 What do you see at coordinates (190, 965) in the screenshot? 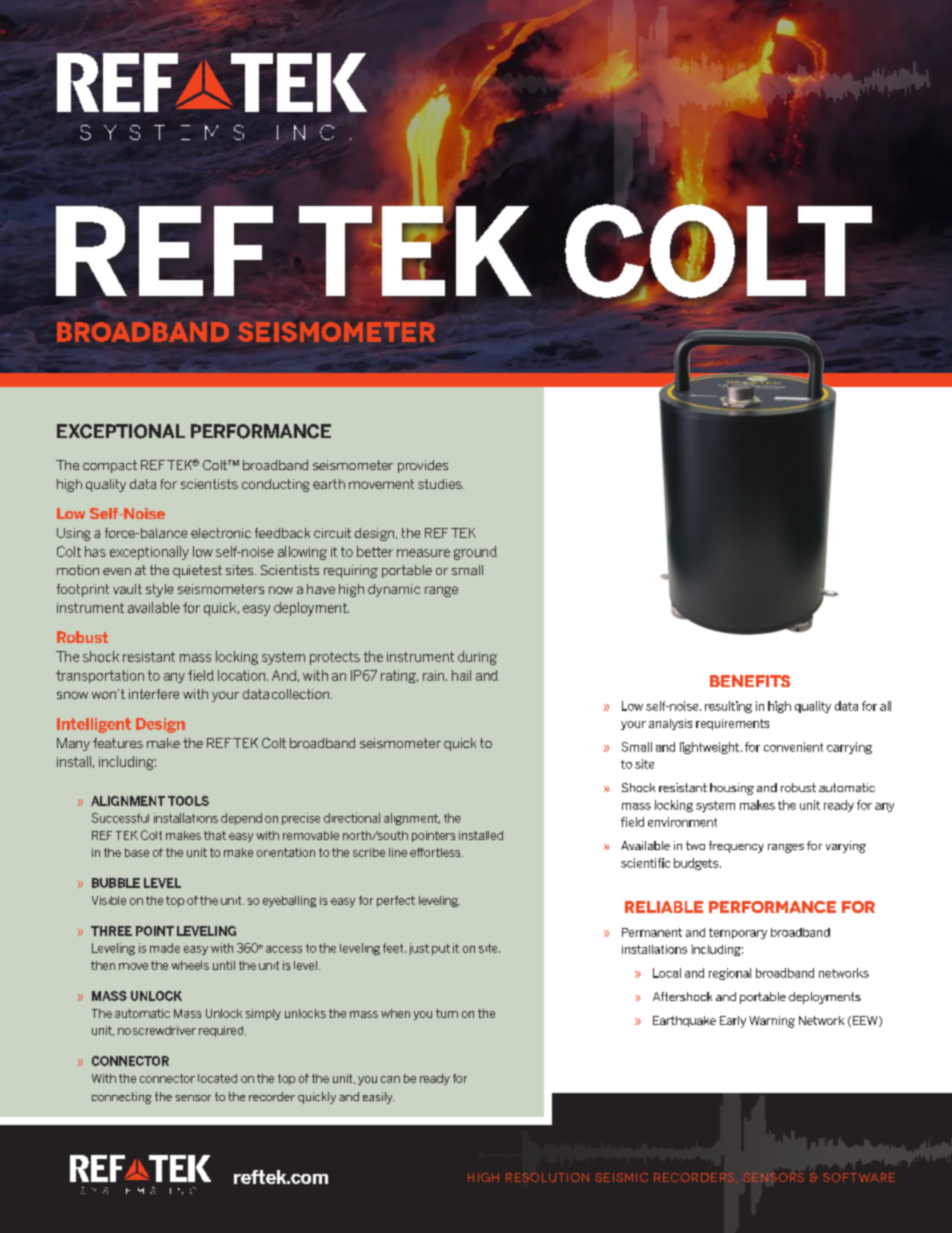
I see `wheels` at bounding box center [190, 965].
